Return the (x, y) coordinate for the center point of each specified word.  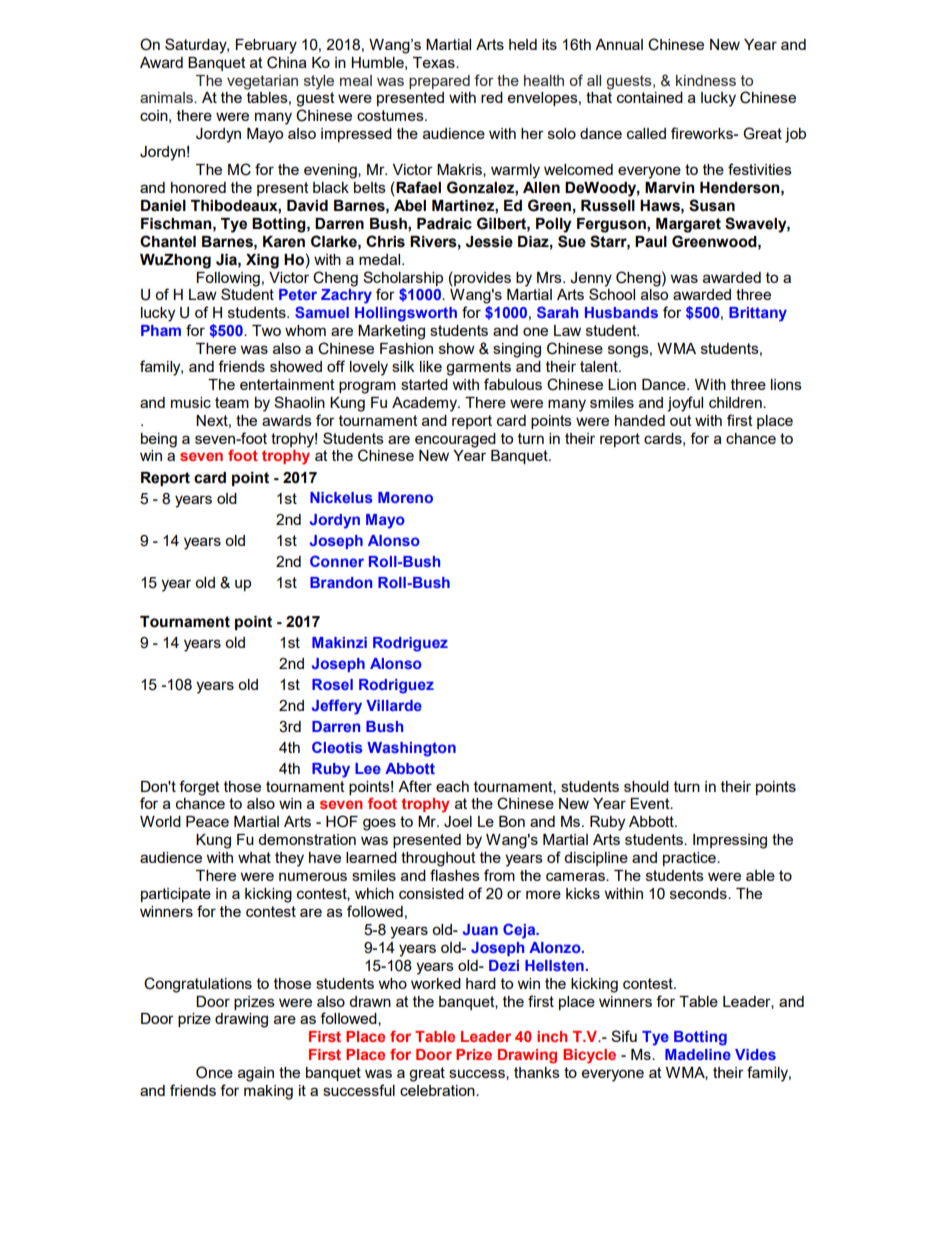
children (736, 402)
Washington (411, 749)
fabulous (513, 384)
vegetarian (262, 82)
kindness (706, 80)
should (646, 786)
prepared (439, 82)
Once (214, 1072)
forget (199, 788)
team (232, 402)
